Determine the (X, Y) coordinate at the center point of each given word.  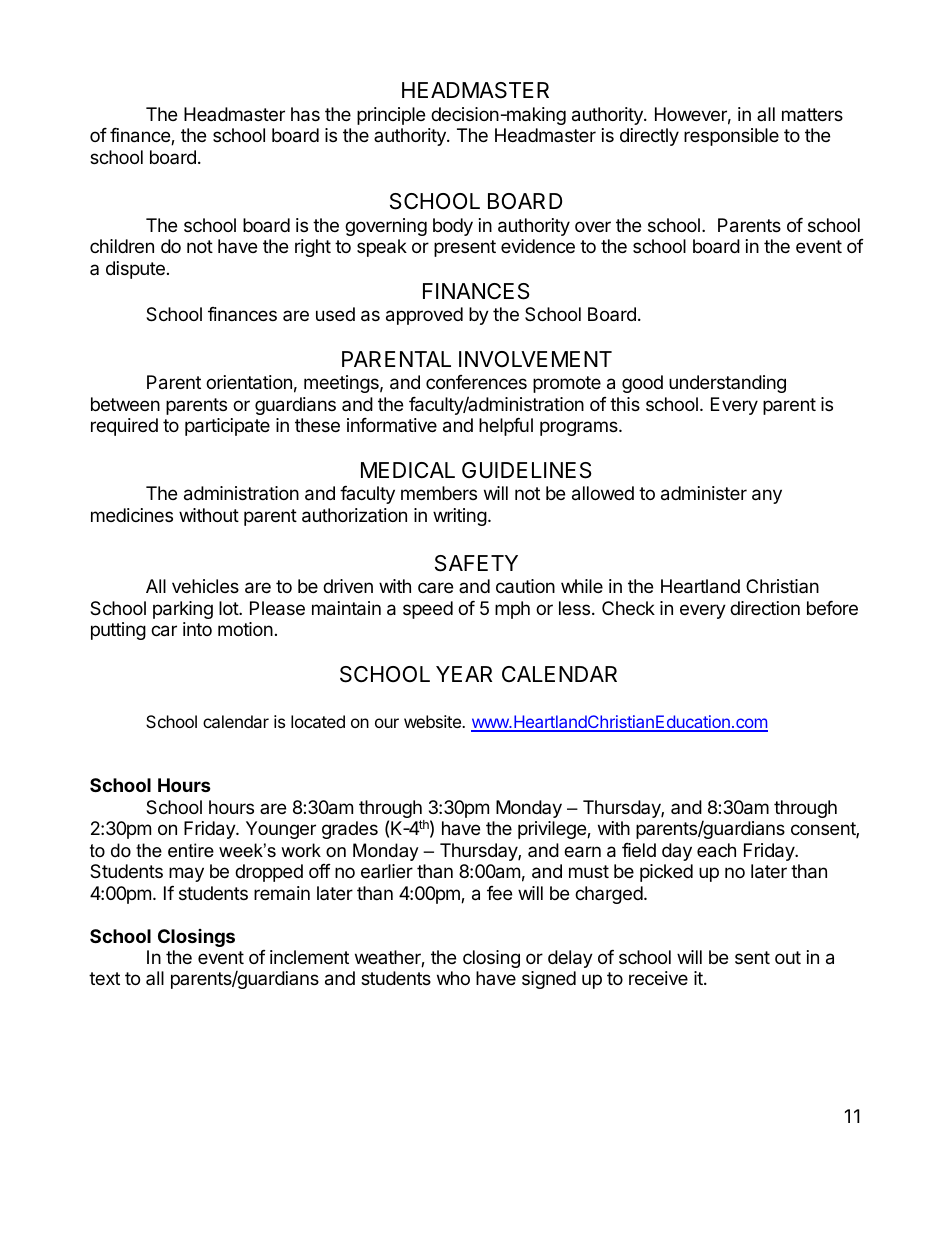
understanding (727, 384)
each (716, 850)
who (453, 978)
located (318, 721)
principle (391, 116)
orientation (249, 382)
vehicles (205, 586)
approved (424, 316)
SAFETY (476, 563)
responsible (731, 137)
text (104, 978)
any (767, 496)
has (305, 114)
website (433, 721)
